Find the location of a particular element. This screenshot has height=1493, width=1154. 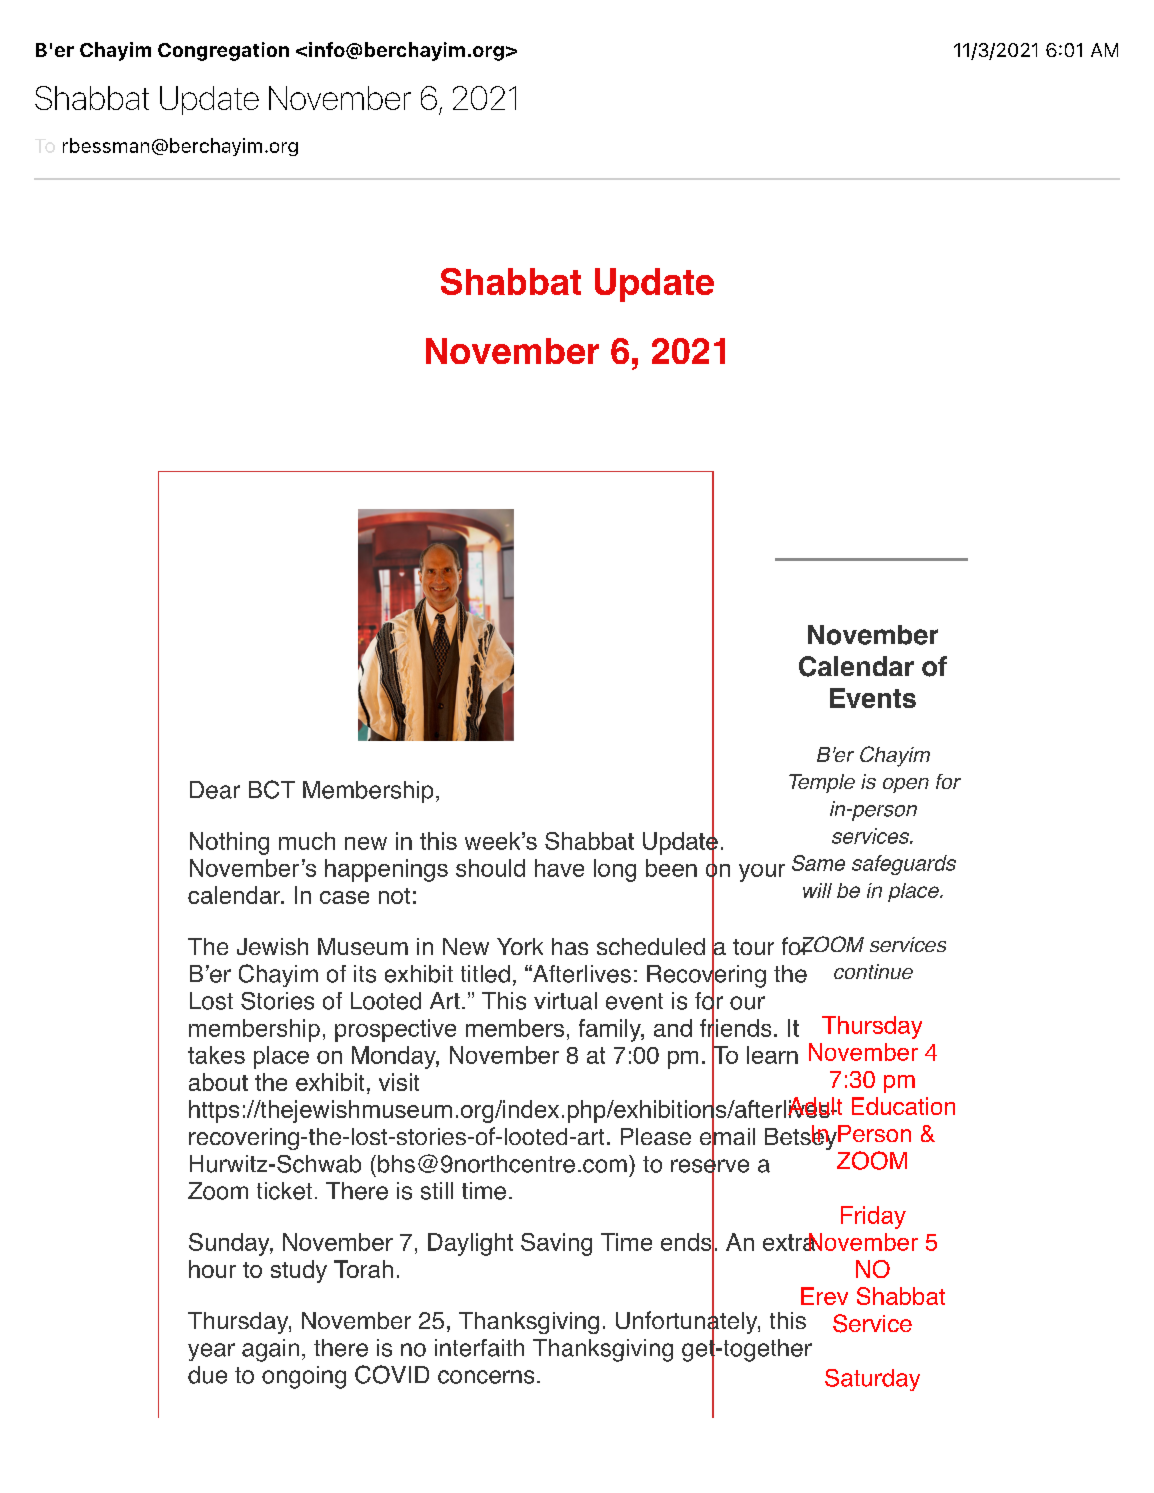

interfaith is located at coordinates (479, 1348).
